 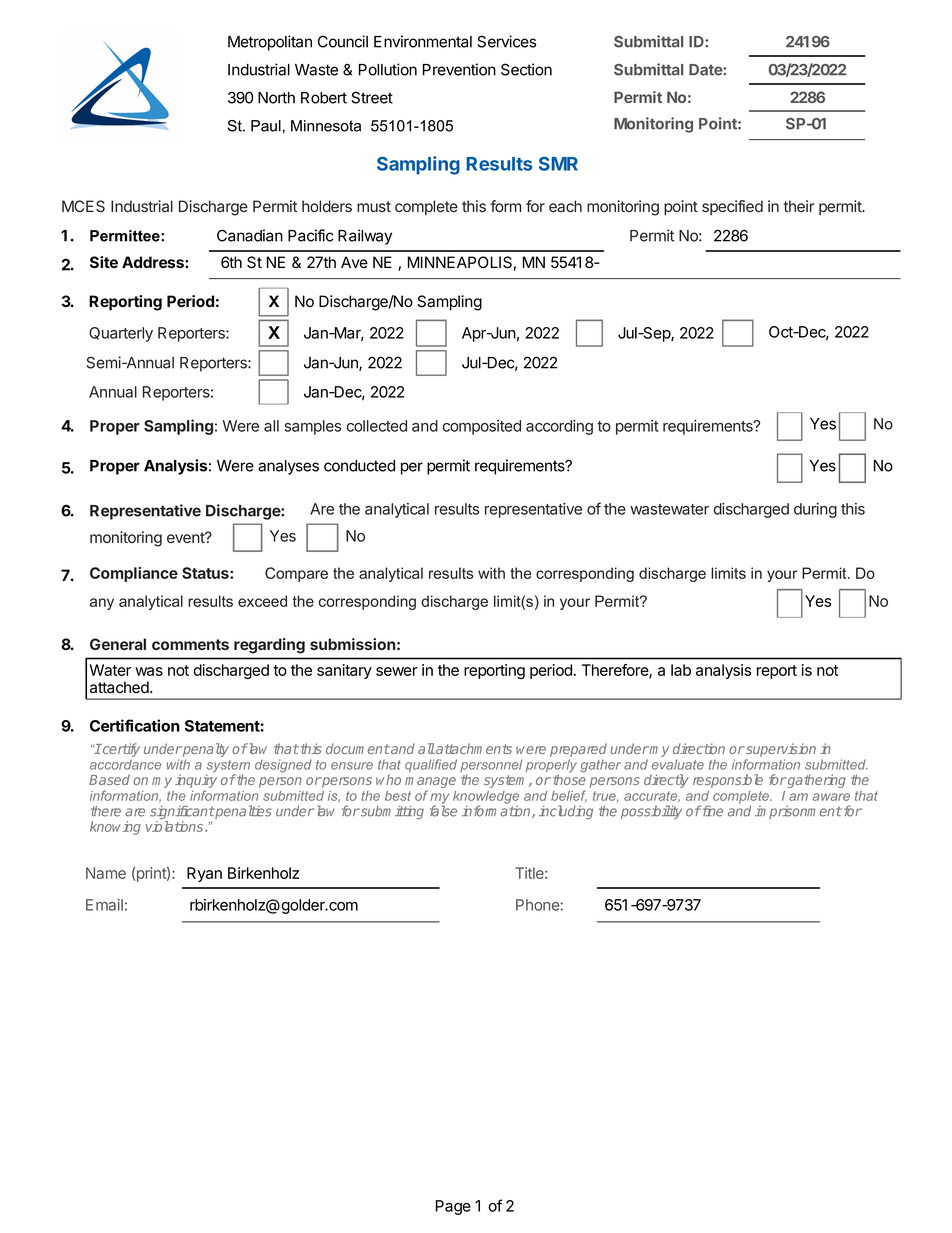 What do you see at coordinates (443, 811) in the screenshot?
I see `false` at bounding box center [443, 811].
